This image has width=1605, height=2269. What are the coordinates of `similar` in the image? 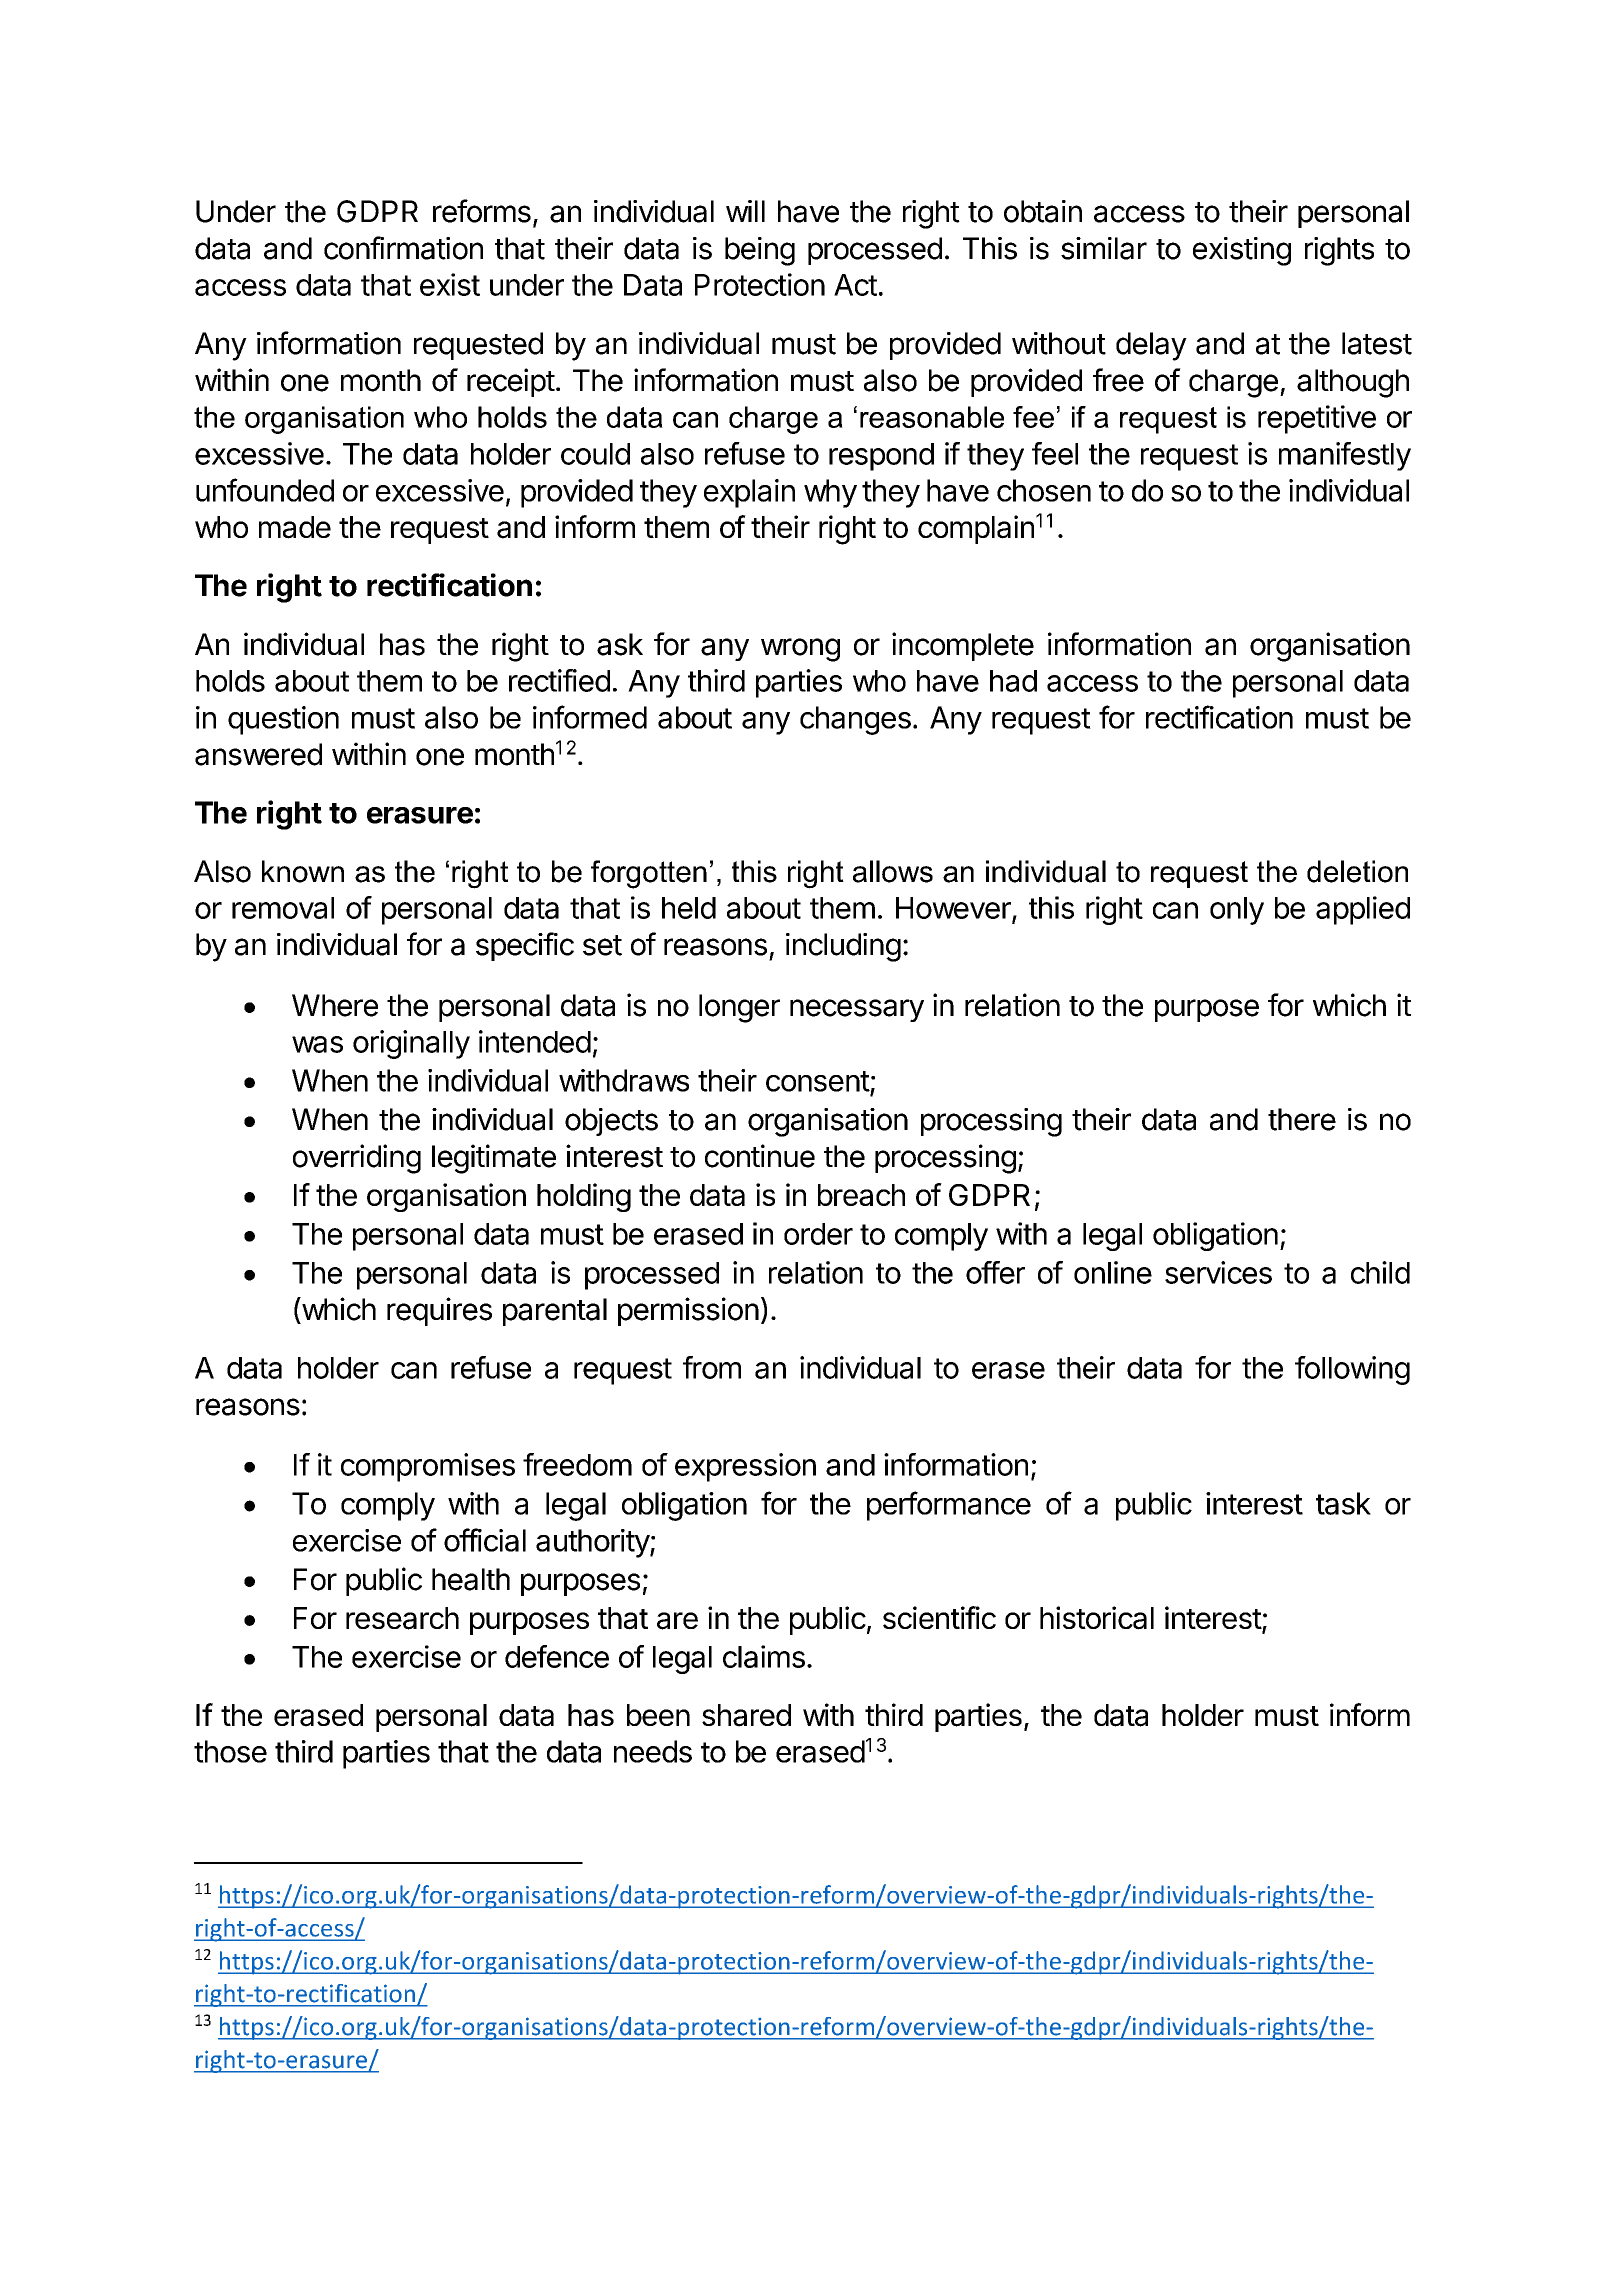 It's located at (1104, 248).
